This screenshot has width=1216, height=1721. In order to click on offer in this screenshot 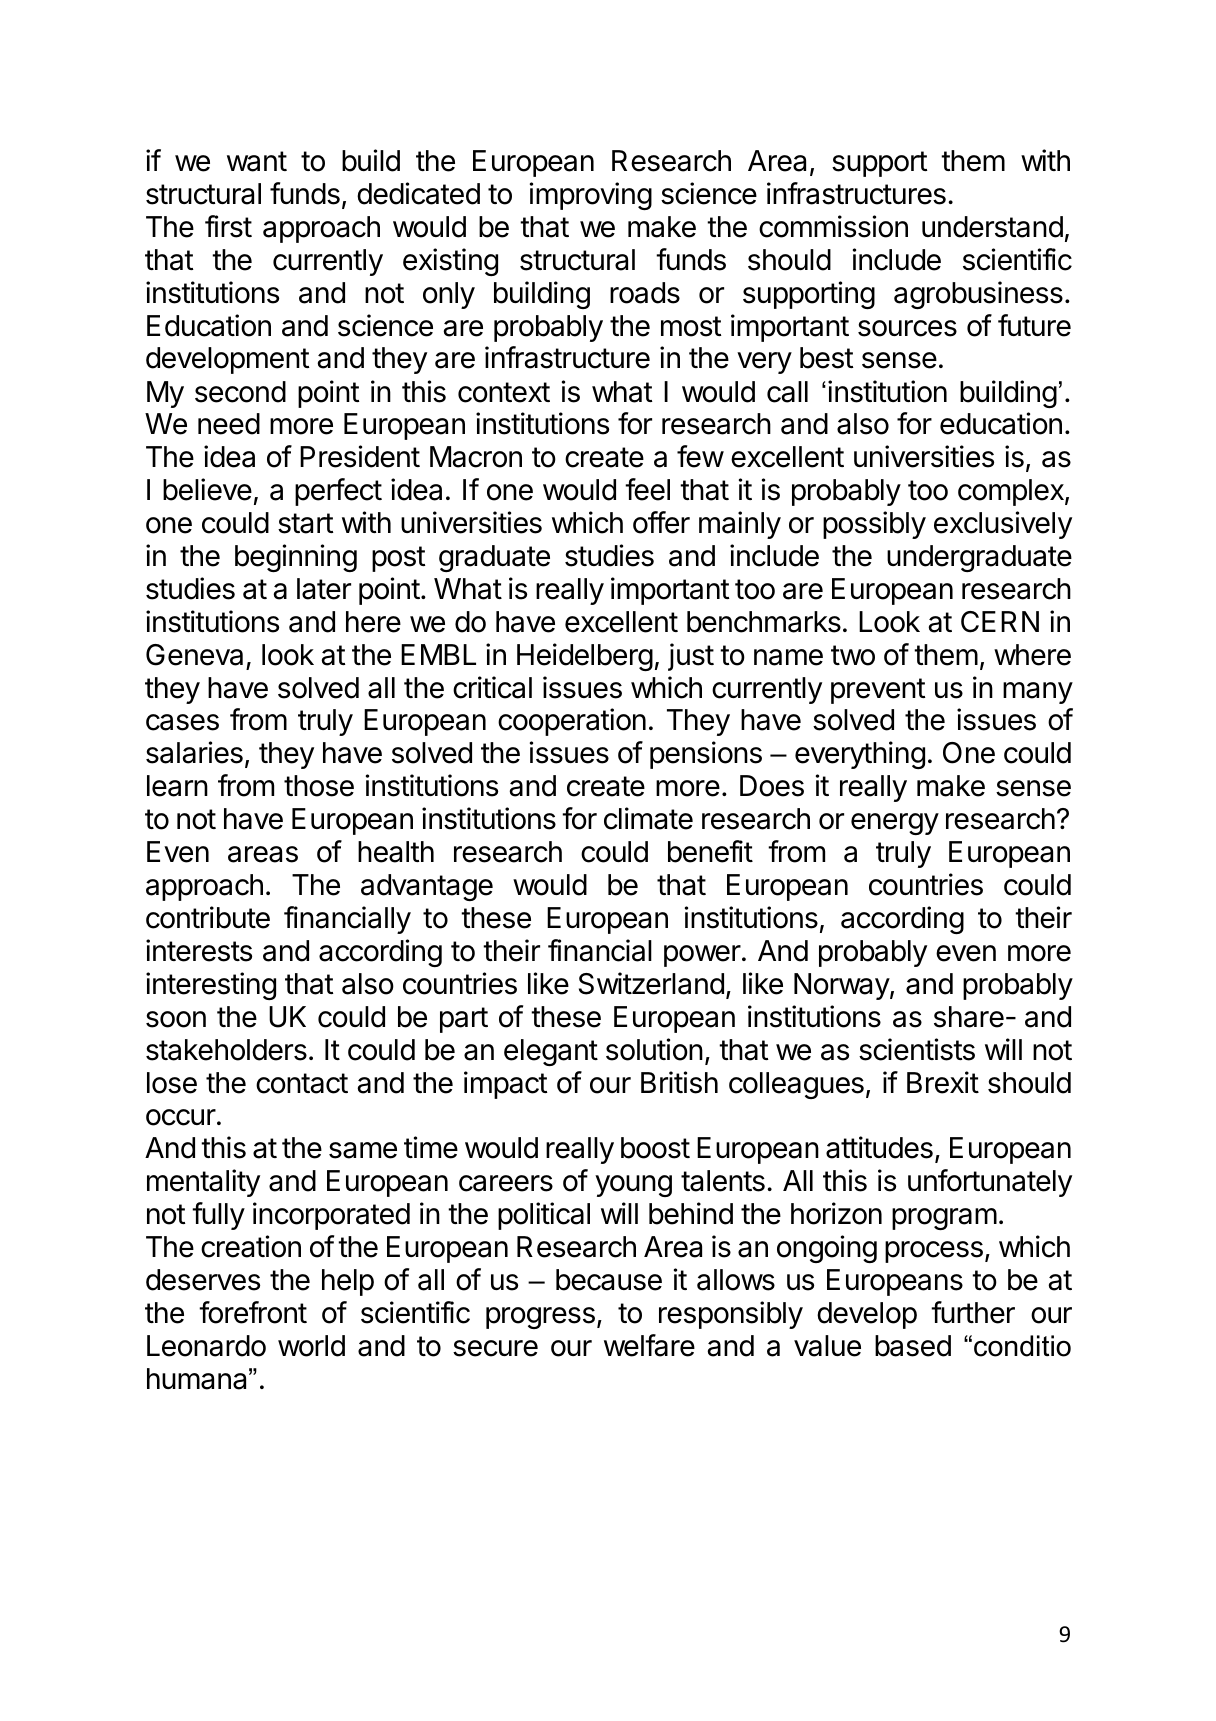, I will do `click(661, 522)`.
